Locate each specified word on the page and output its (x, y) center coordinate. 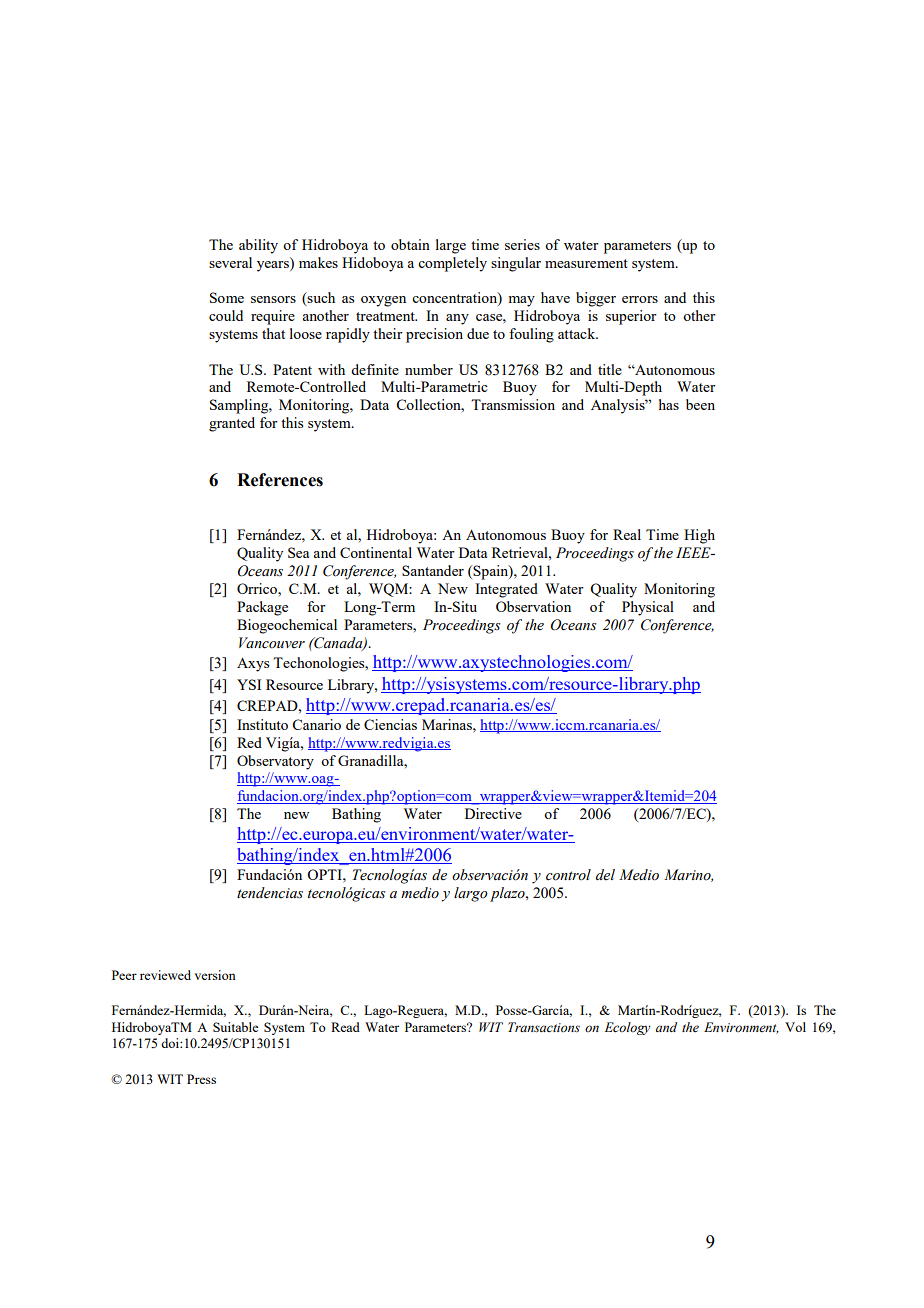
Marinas (448, 724)
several (230, 262)
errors (640, 299)
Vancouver (272, 643)
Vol (795, 1027)
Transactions (544, 1027)
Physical (648, 608)
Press (201, 1079)
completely (452, 264)
